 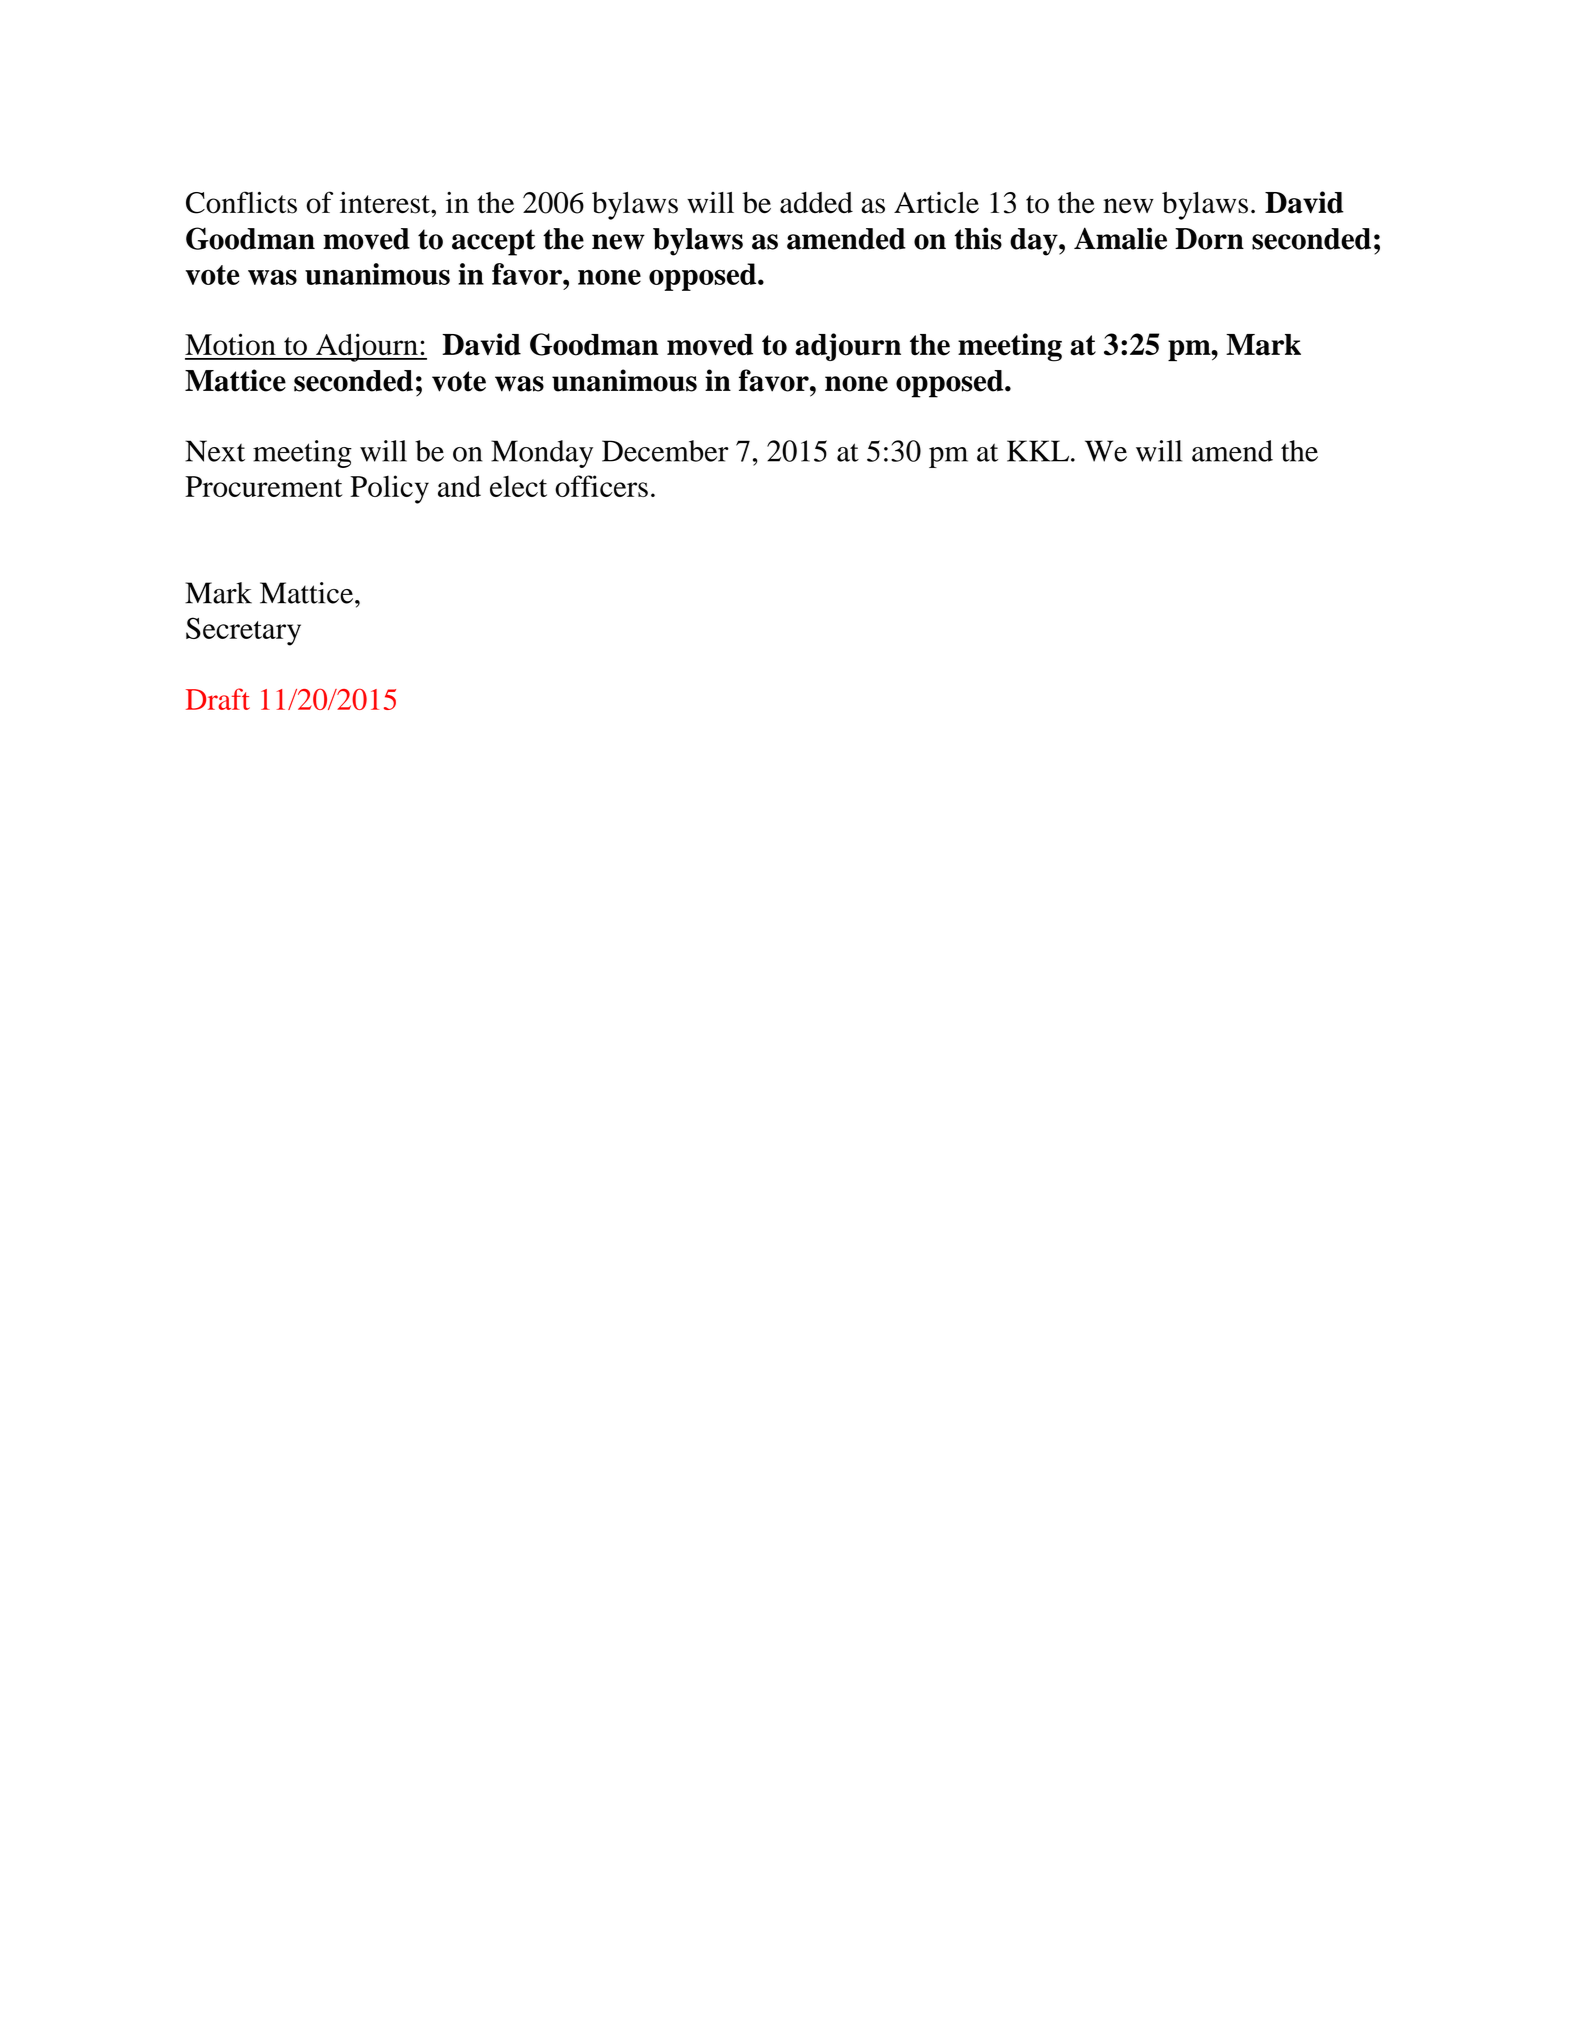 What do you see at coordinates (386, 202) in the image?
I see `interest` at bounding box center [386, 202].
